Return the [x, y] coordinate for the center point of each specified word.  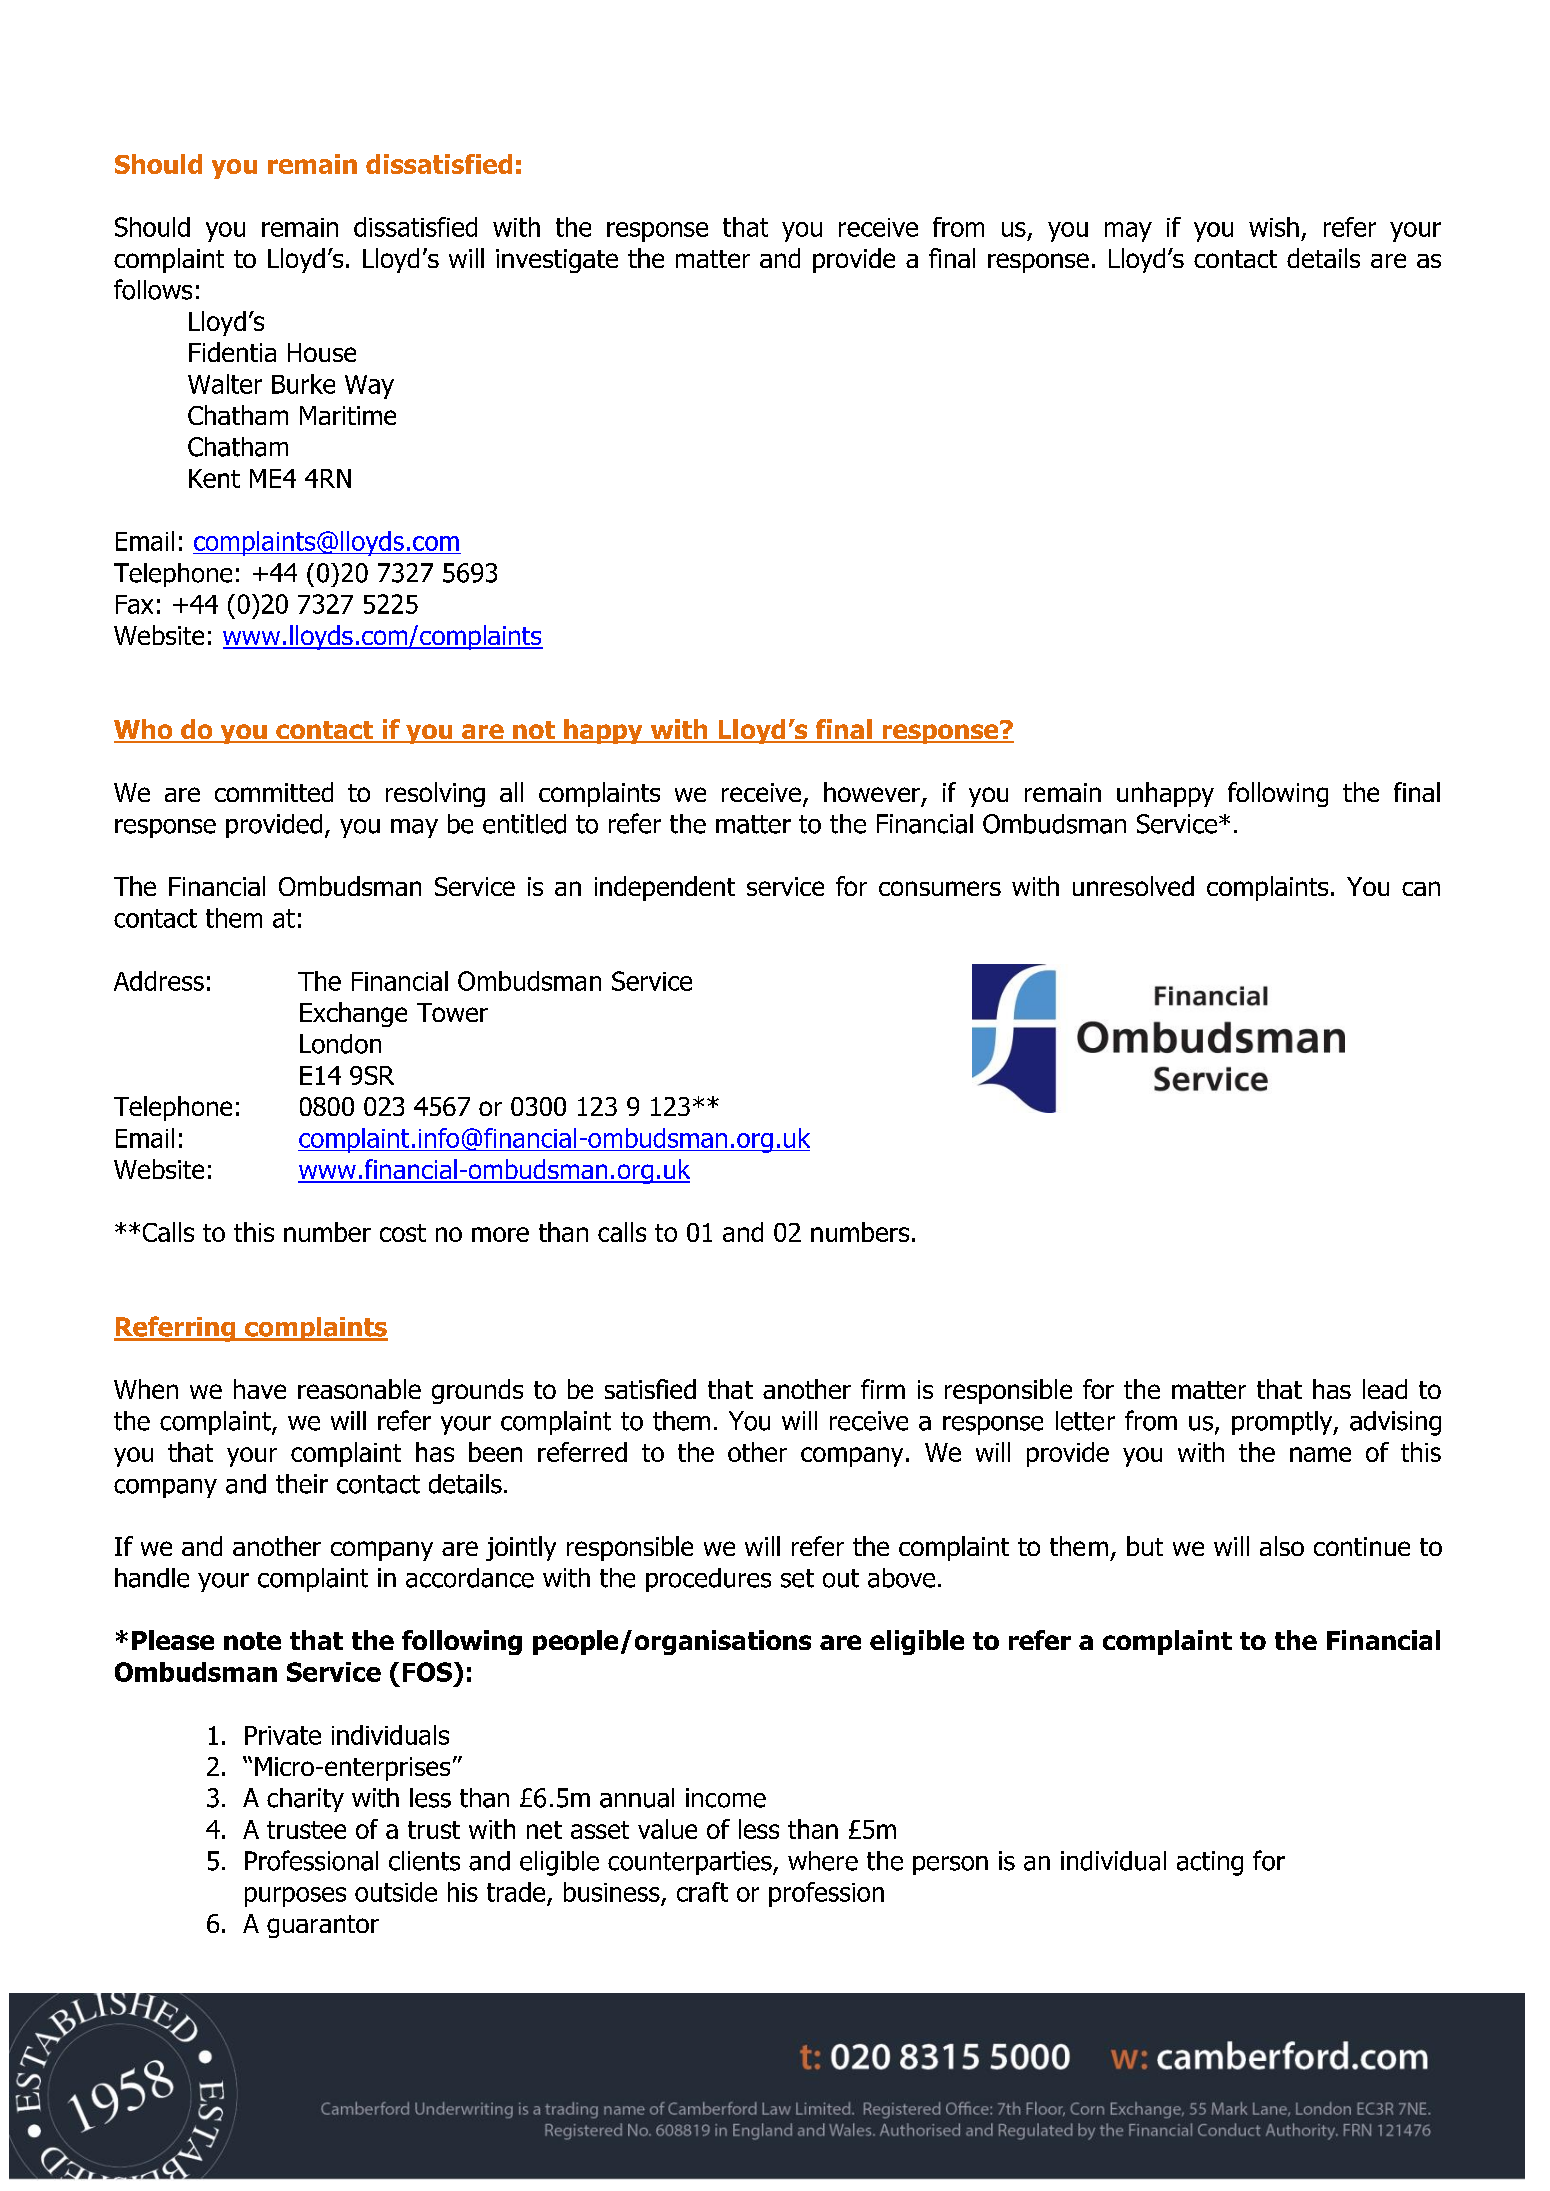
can [1421, 888]
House [322, 352]
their [302, 1484]
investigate [557, 261]
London [340, 1044]
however [873, 793]
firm [883, 1389]
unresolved [1133, 886]
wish [1274, 227]
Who [144, 730]
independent [665, 888]
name [1320, 1454]
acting [1210, 1863]
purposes [295, 1897]
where [823, 1861]
